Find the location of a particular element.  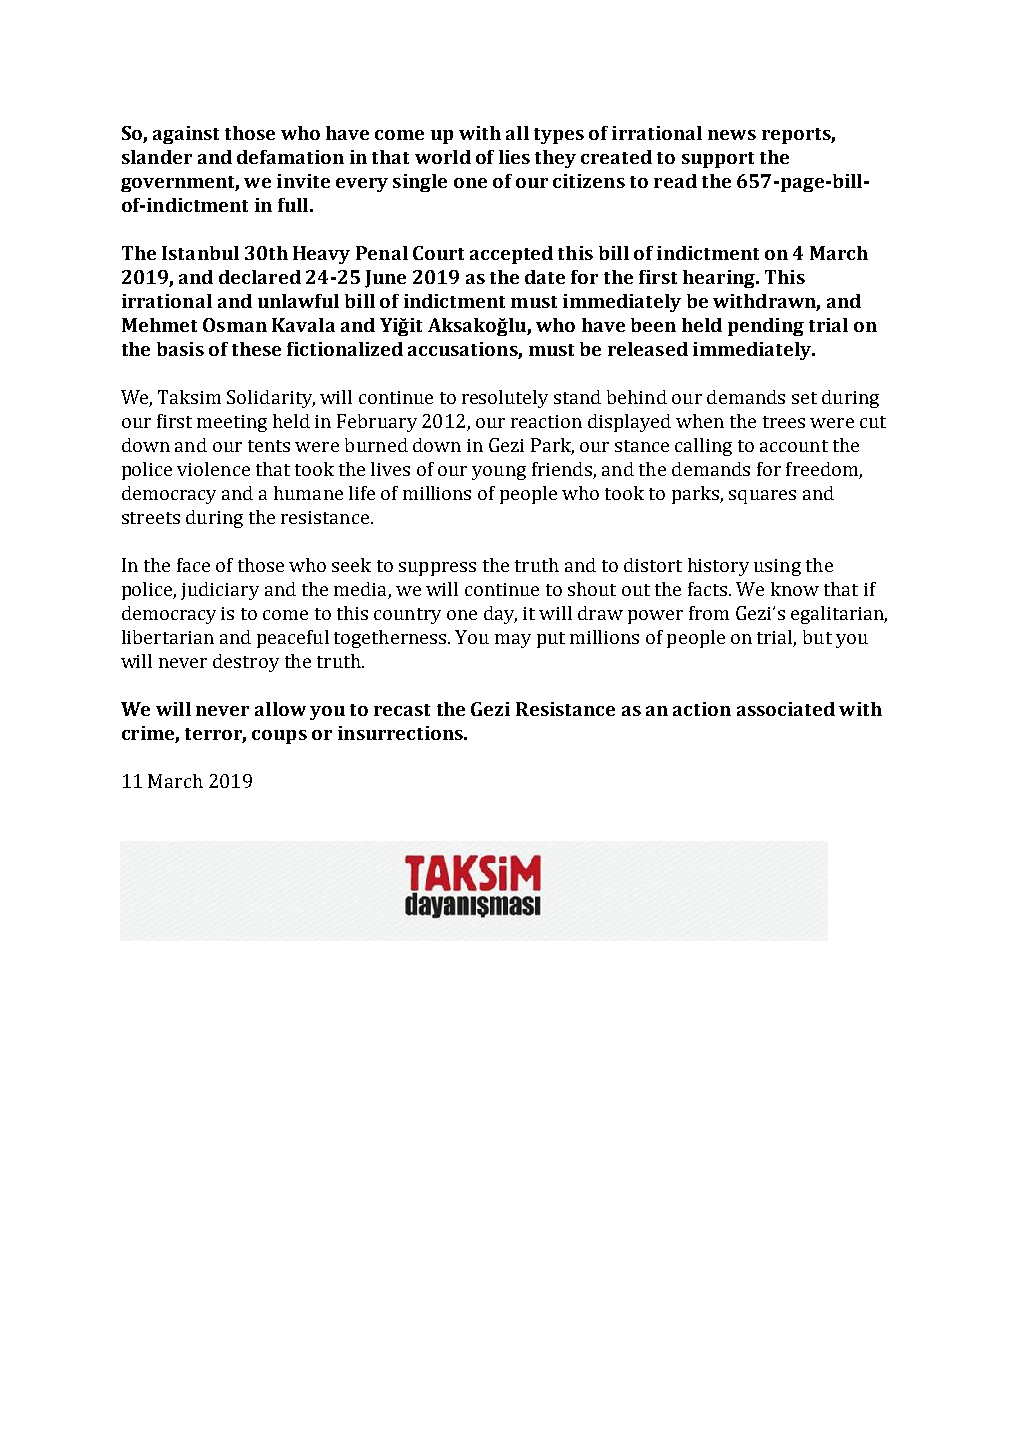

news is located at coordinates (732, 135).
